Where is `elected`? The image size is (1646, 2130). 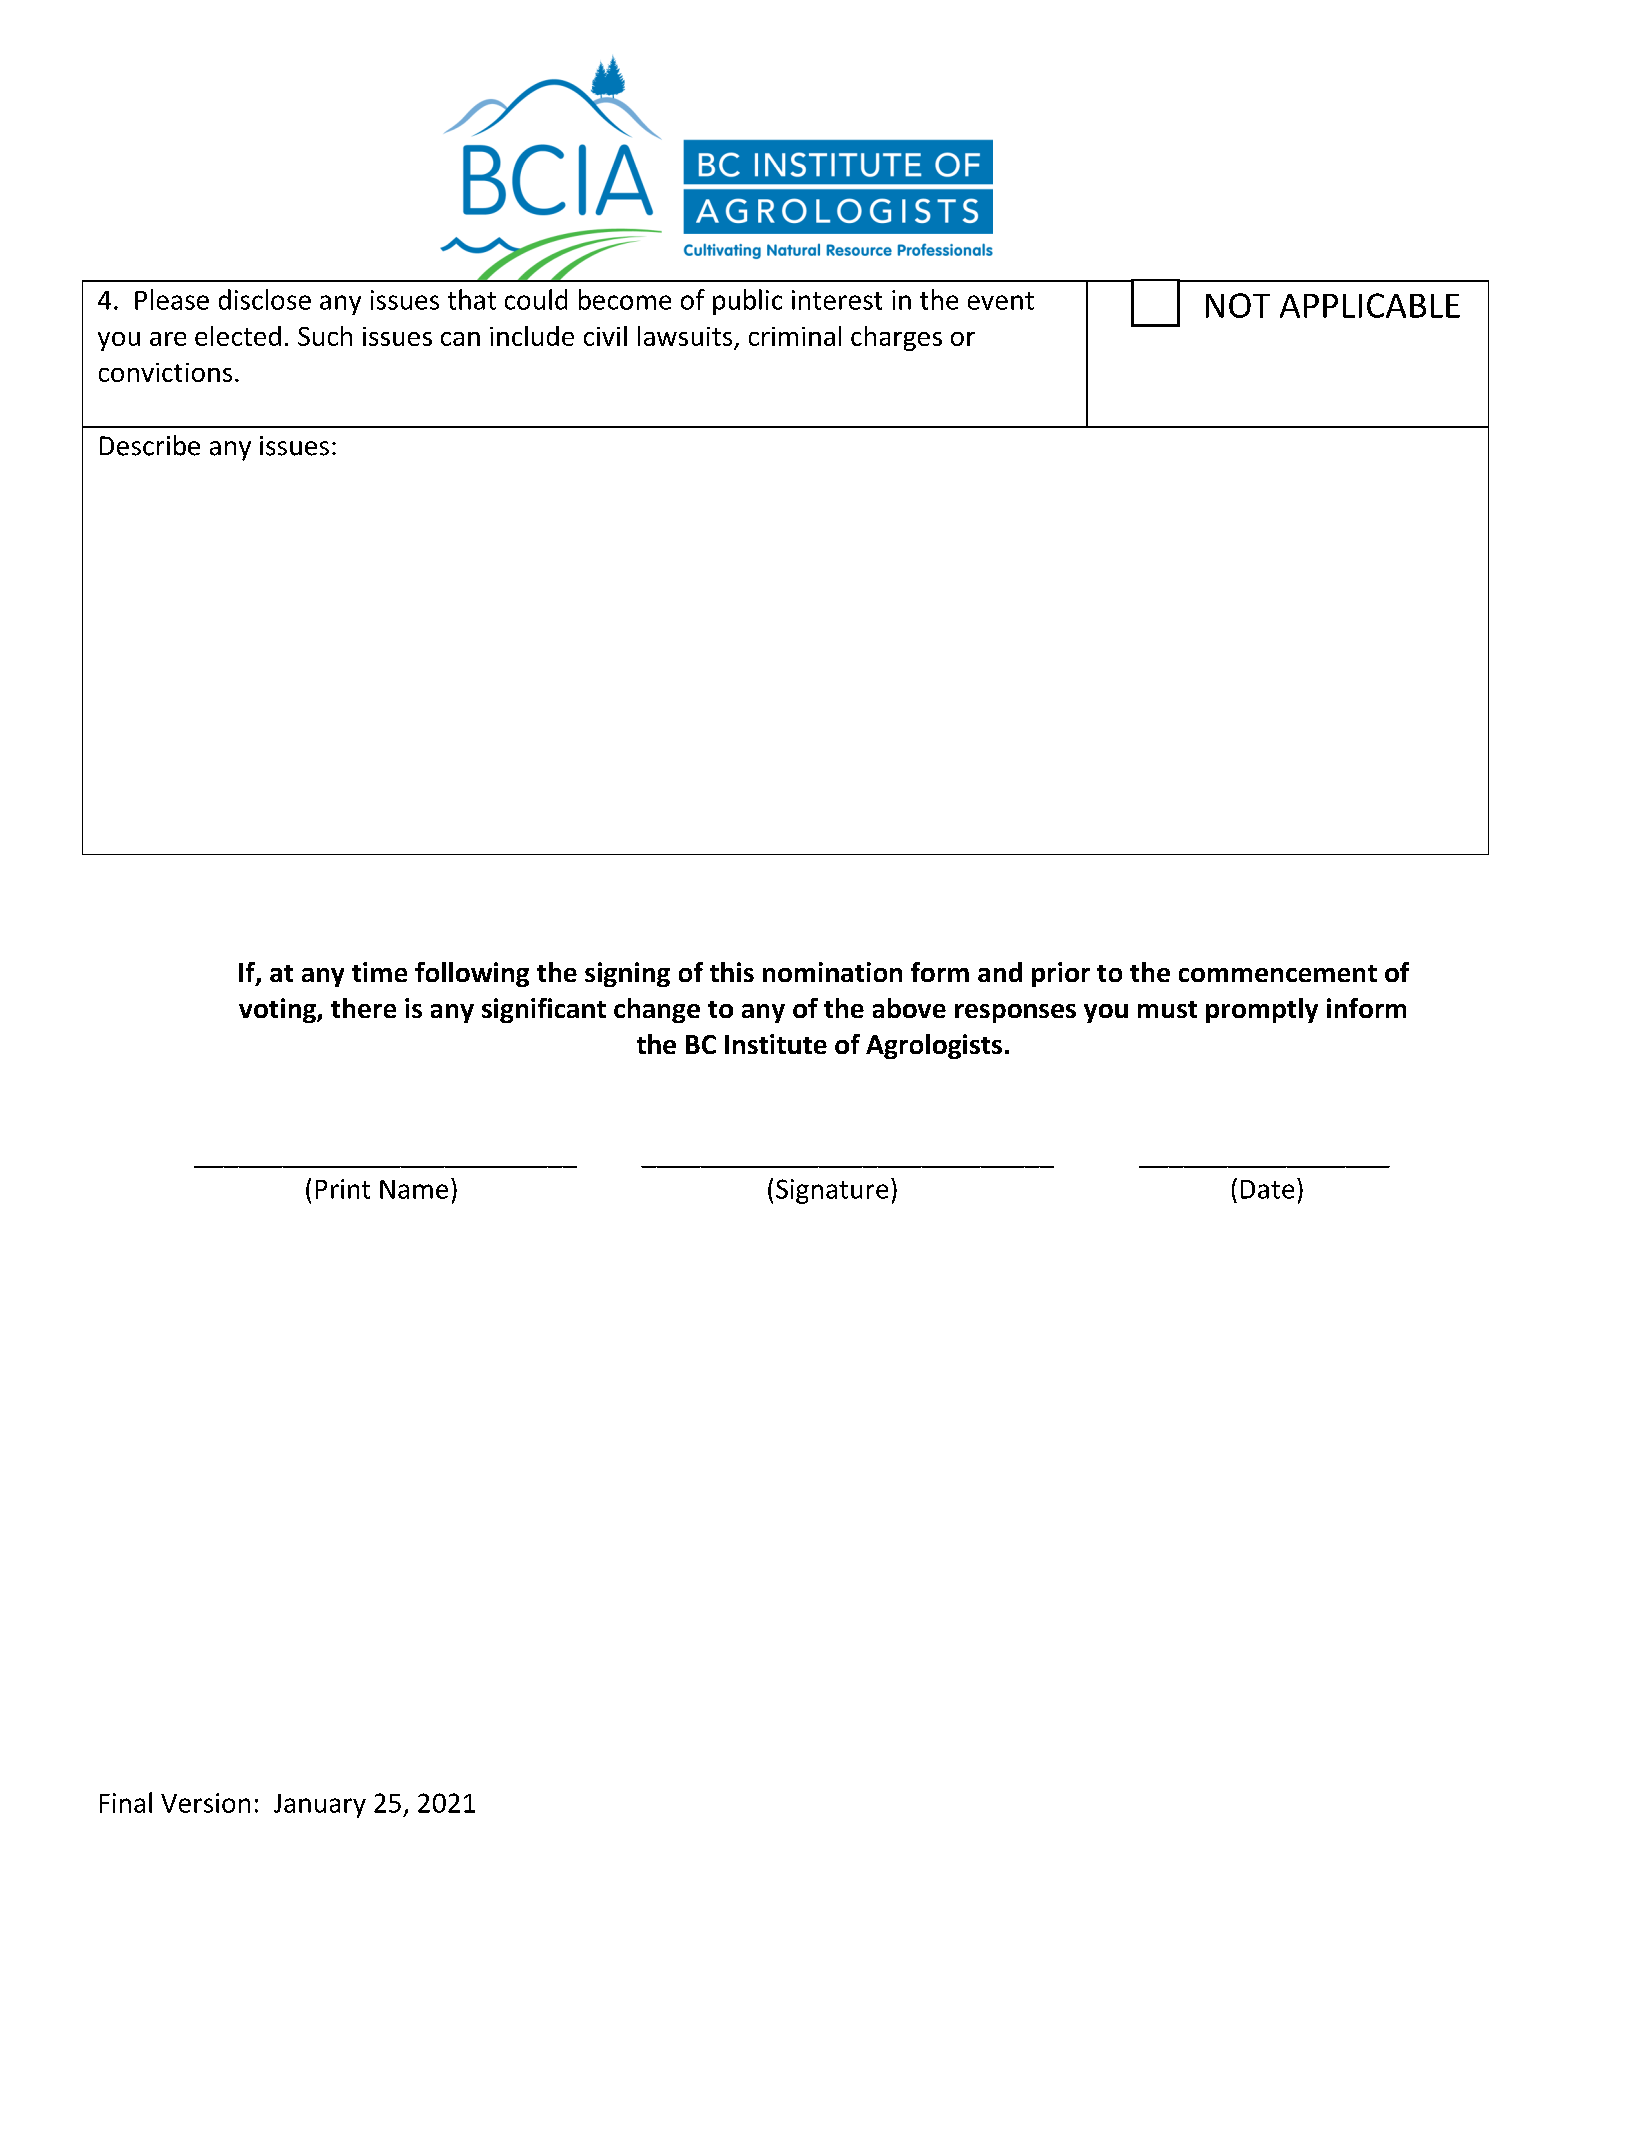 elected is located at coordinates (238, 336).
